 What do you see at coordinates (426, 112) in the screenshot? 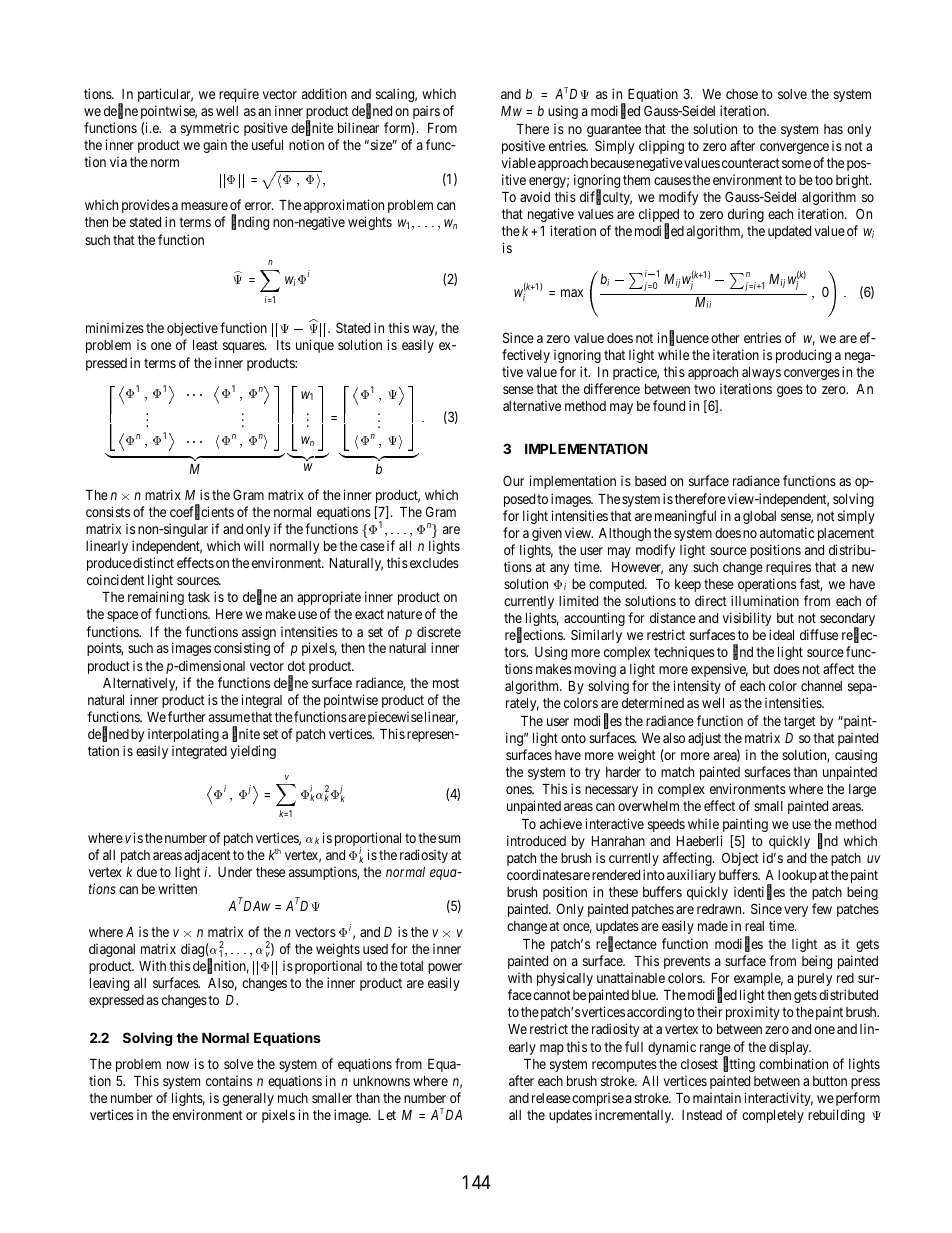
I see `pairs` at bounding box center [426, 112].
